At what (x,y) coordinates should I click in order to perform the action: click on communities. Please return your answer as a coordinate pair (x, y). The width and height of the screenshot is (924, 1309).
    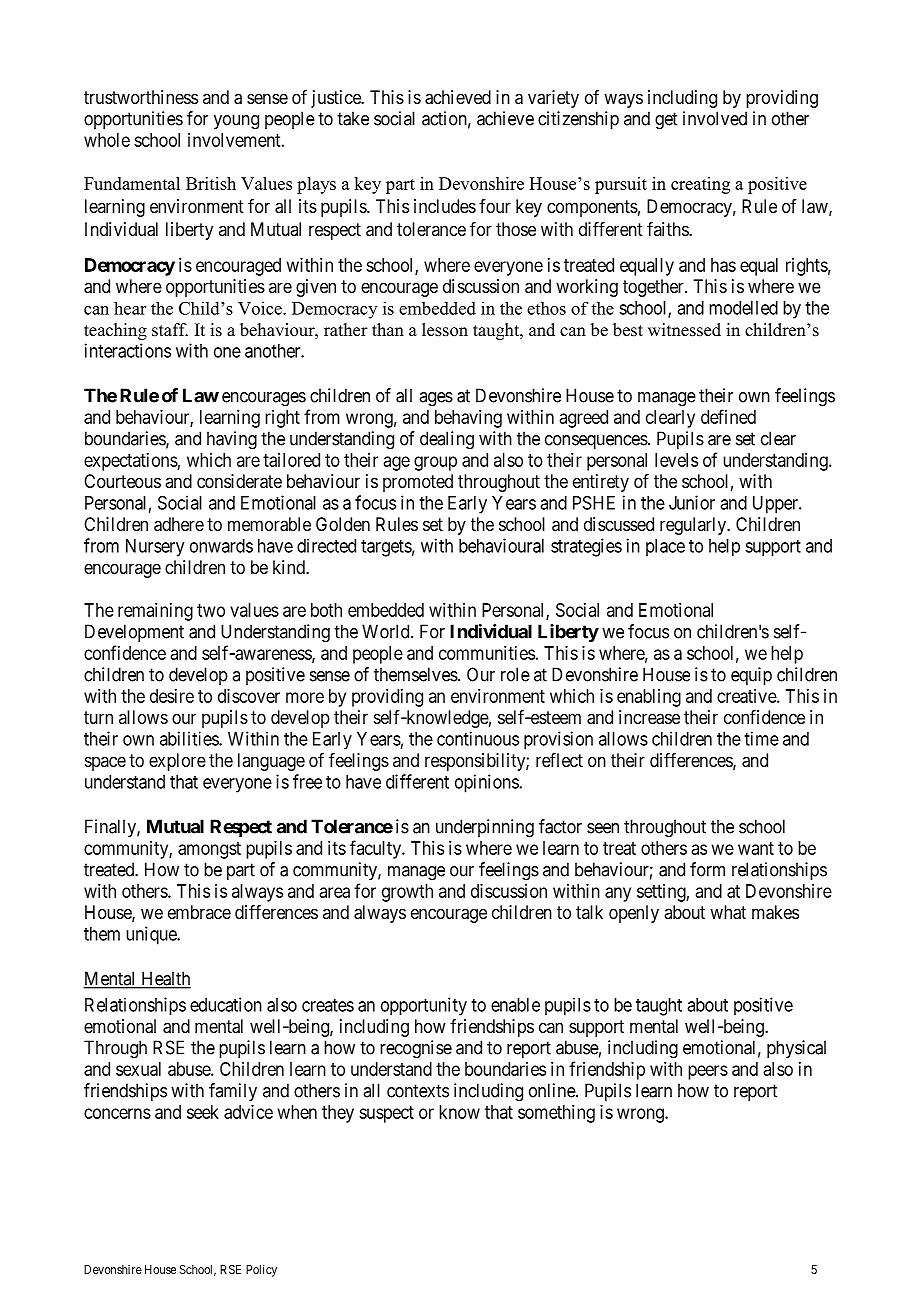
    Looking at the image, I should click on (487, 653).
